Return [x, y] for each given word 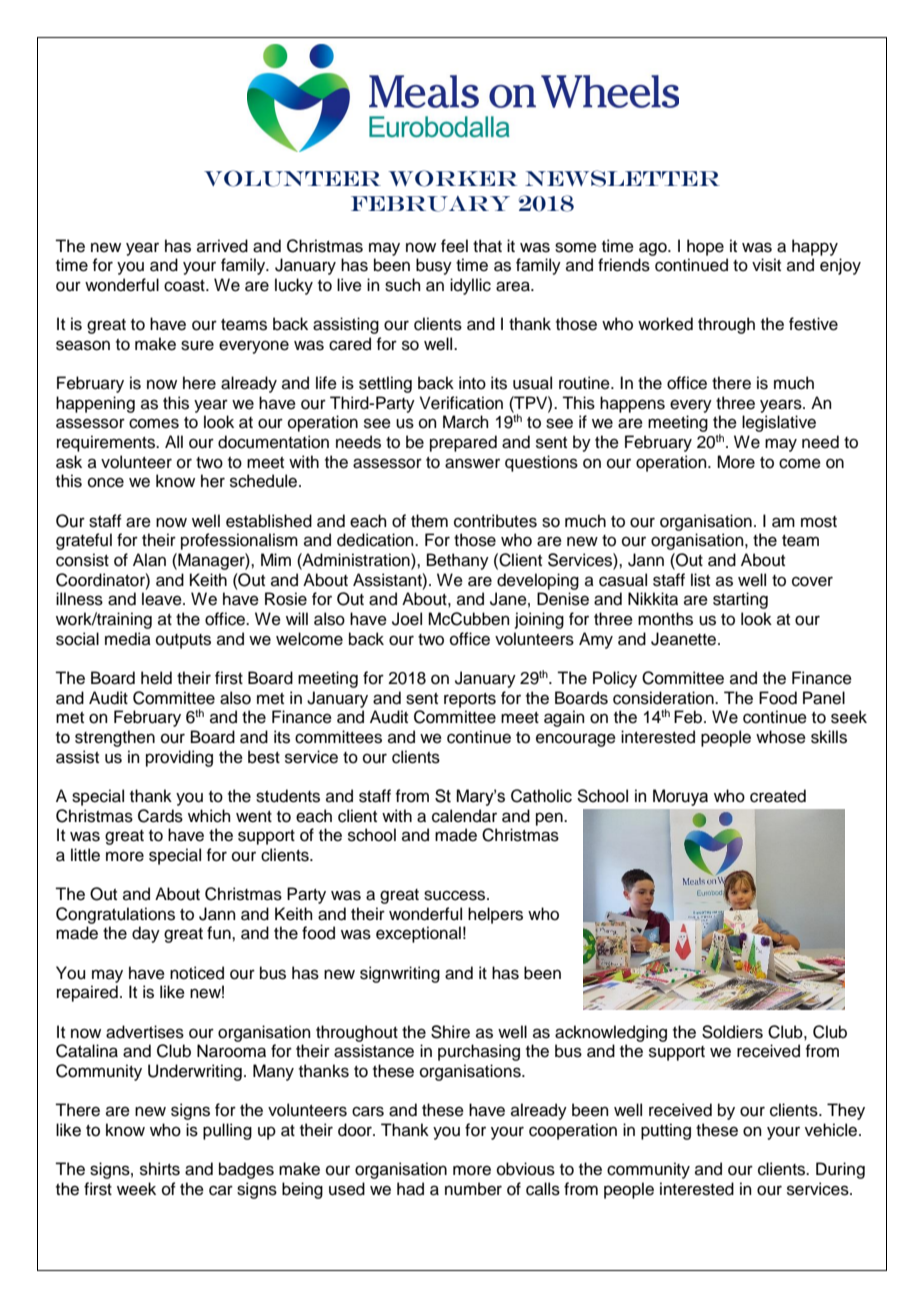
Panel [824, 698]
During [840, 1170]
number [473, 1189]
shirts [160, 1169]
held [156, 678]
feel [454, 246]
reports [470, 700]
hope [705, 247]
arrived [222, 246]
